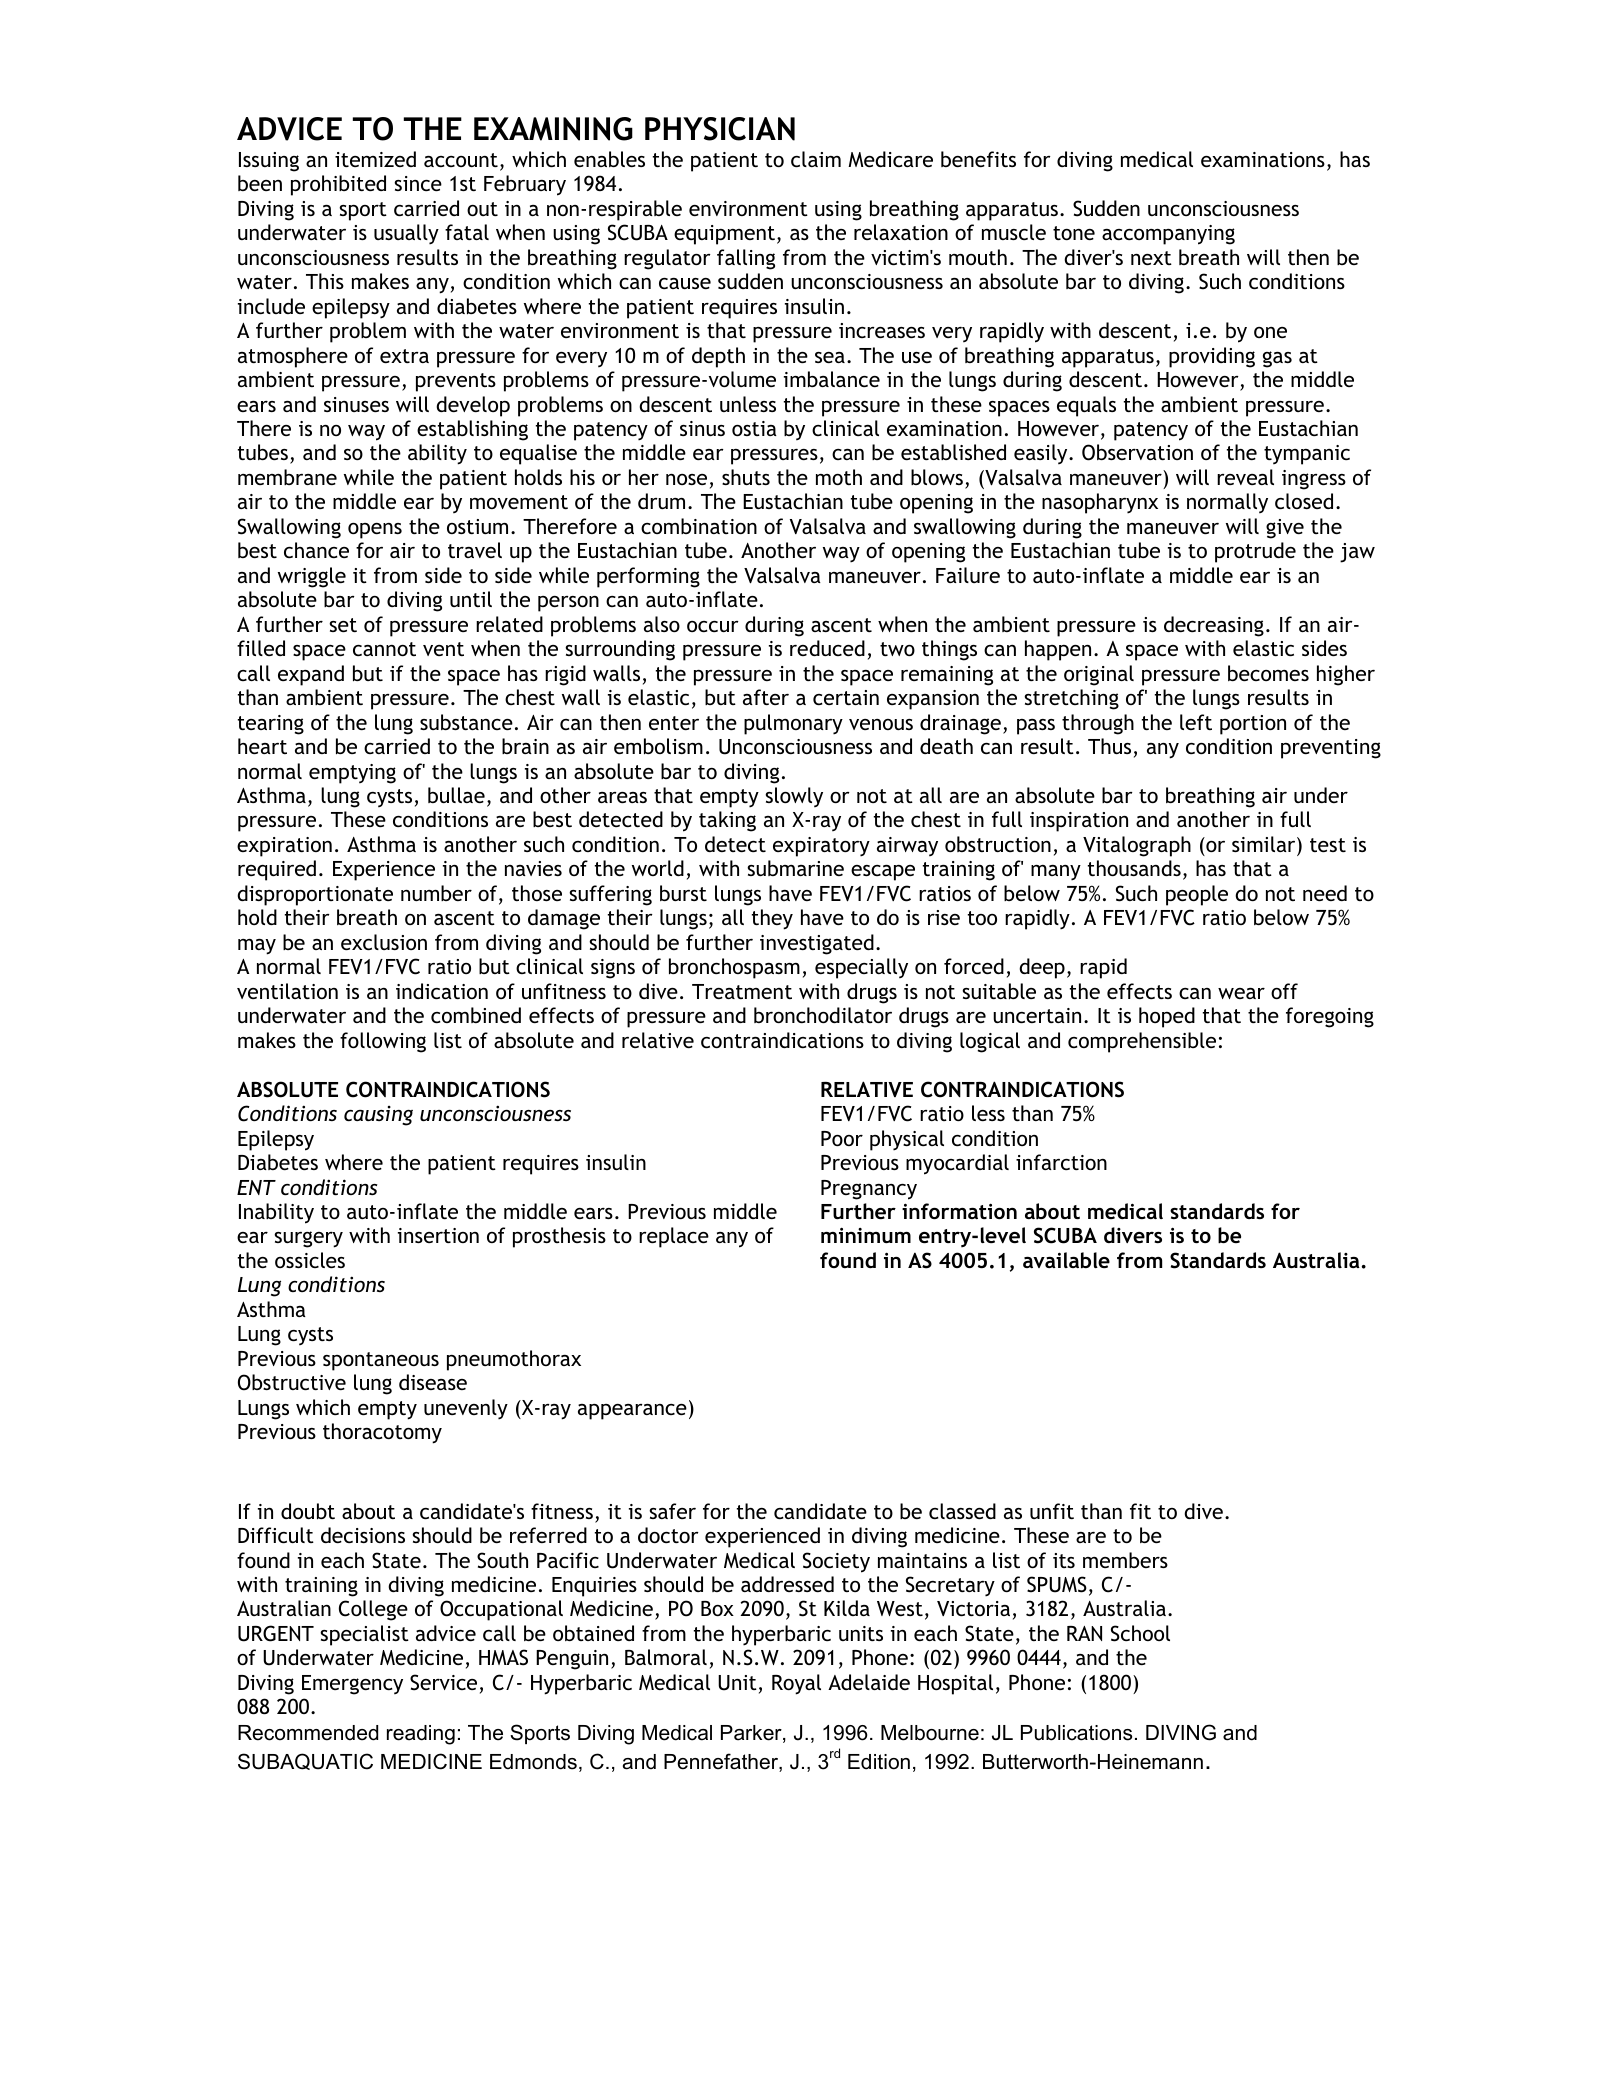 The width and height of the screenshot is (1612, 2086). What do you see at coordinates (381, 1361) in the screenshot?
I see `spontaneous` at bounding box center [381, 1361].
